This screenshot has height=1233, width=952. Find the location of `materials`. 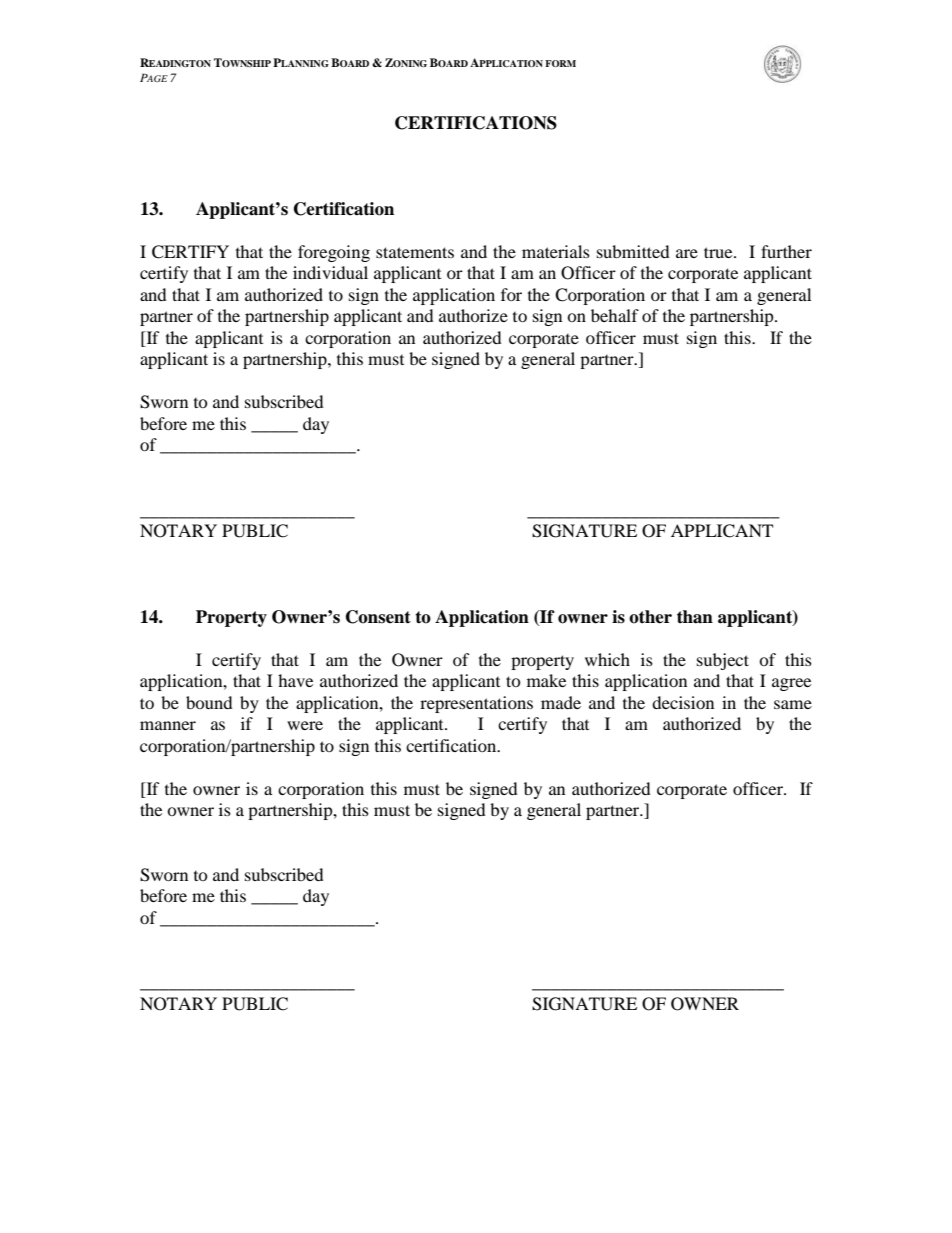

materials is located at coordinates (556, 251).
